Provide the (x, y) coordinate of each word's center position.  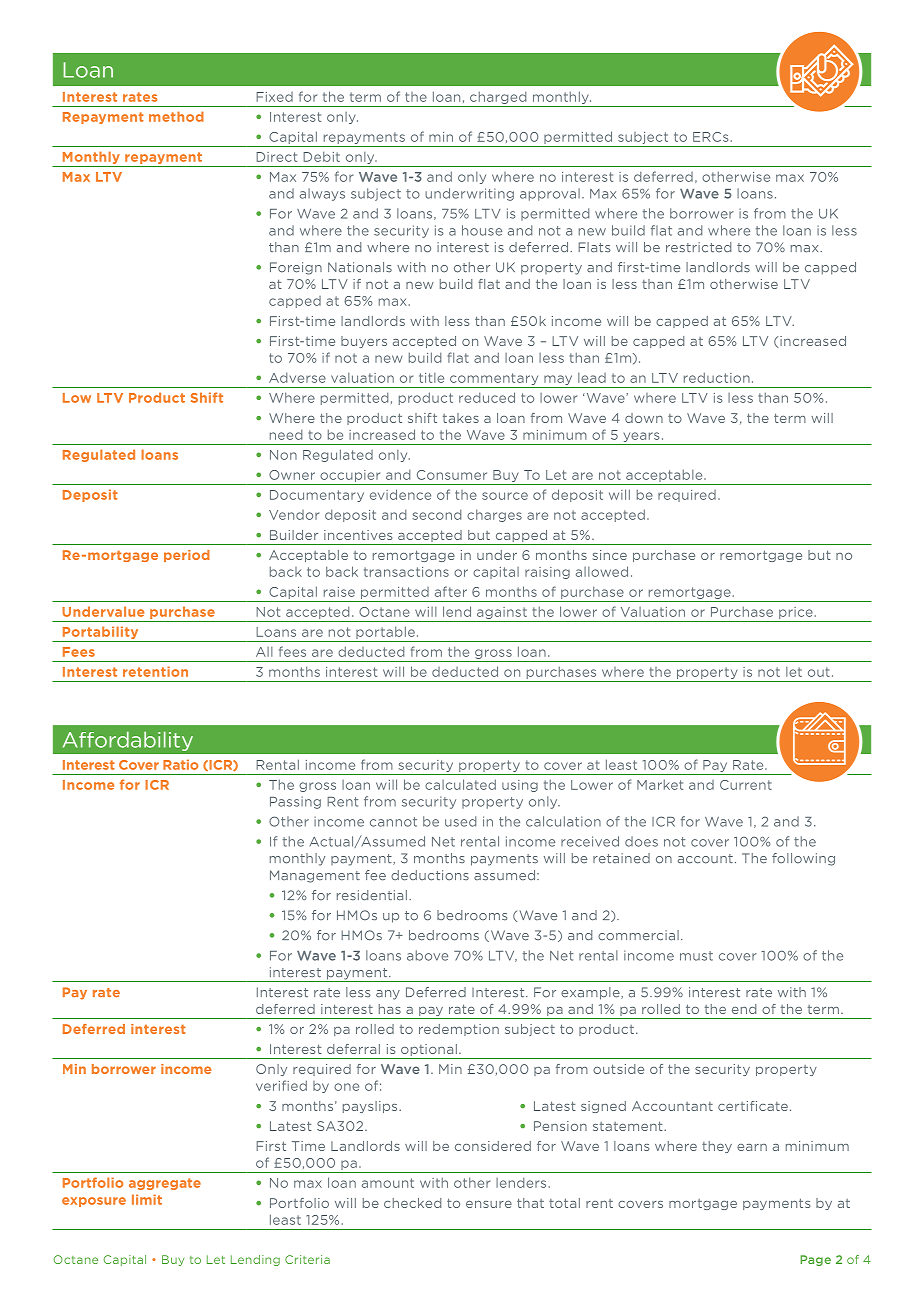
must (696, 956)
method (176, 116)
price (796, 613)
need (286, 435)
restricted (698, 247)
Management (315, 876)
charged (498, 97)
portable (385, 632)
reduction (717, 377)
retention (155, 671)
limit (147, 1199)
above (427, 955)
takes (461, 418)
